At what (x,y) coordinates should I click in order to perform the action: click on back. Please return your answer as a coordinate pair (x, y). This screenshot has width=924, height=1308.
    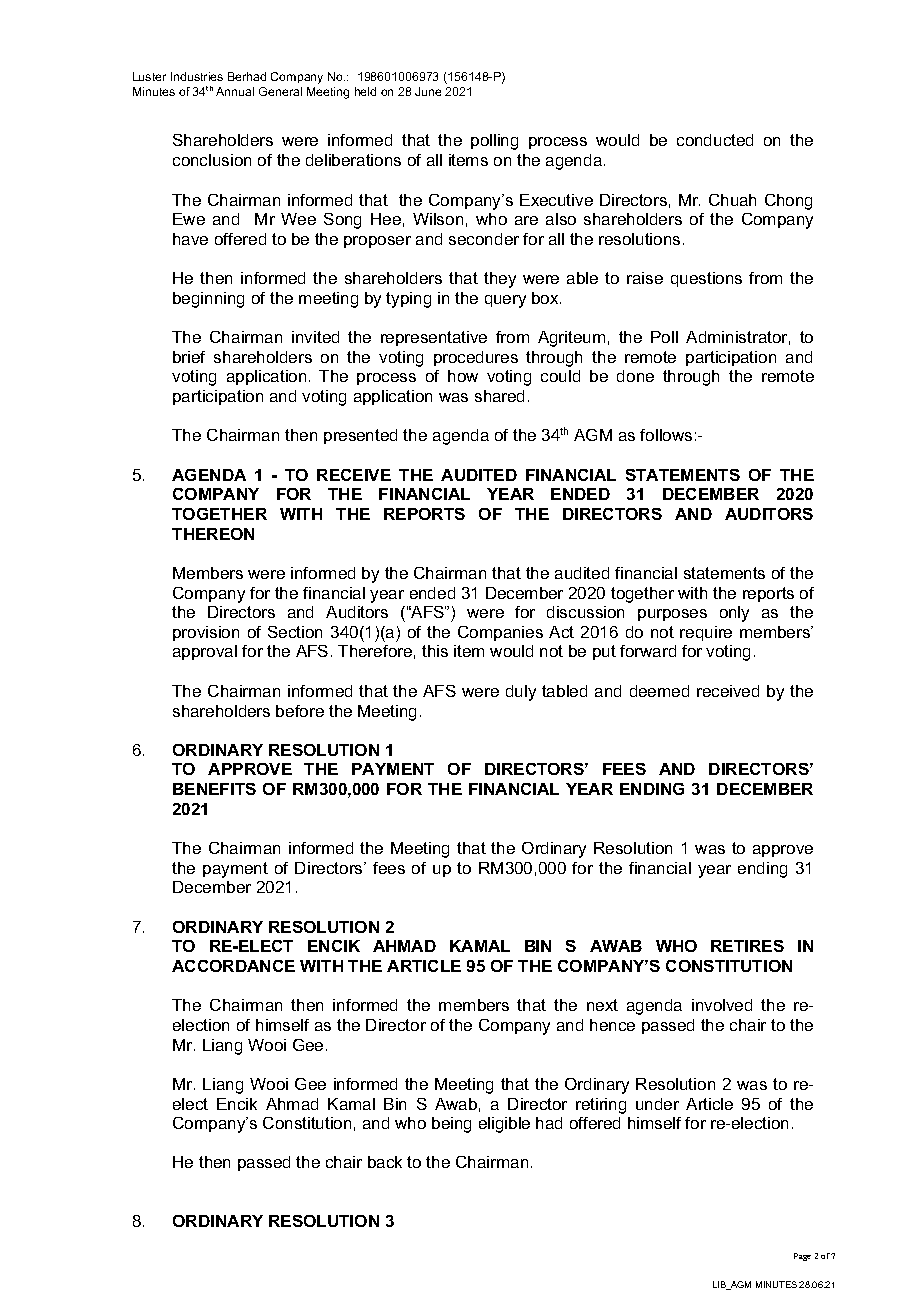
    Looking at the image, I should click on (385, 1162).
